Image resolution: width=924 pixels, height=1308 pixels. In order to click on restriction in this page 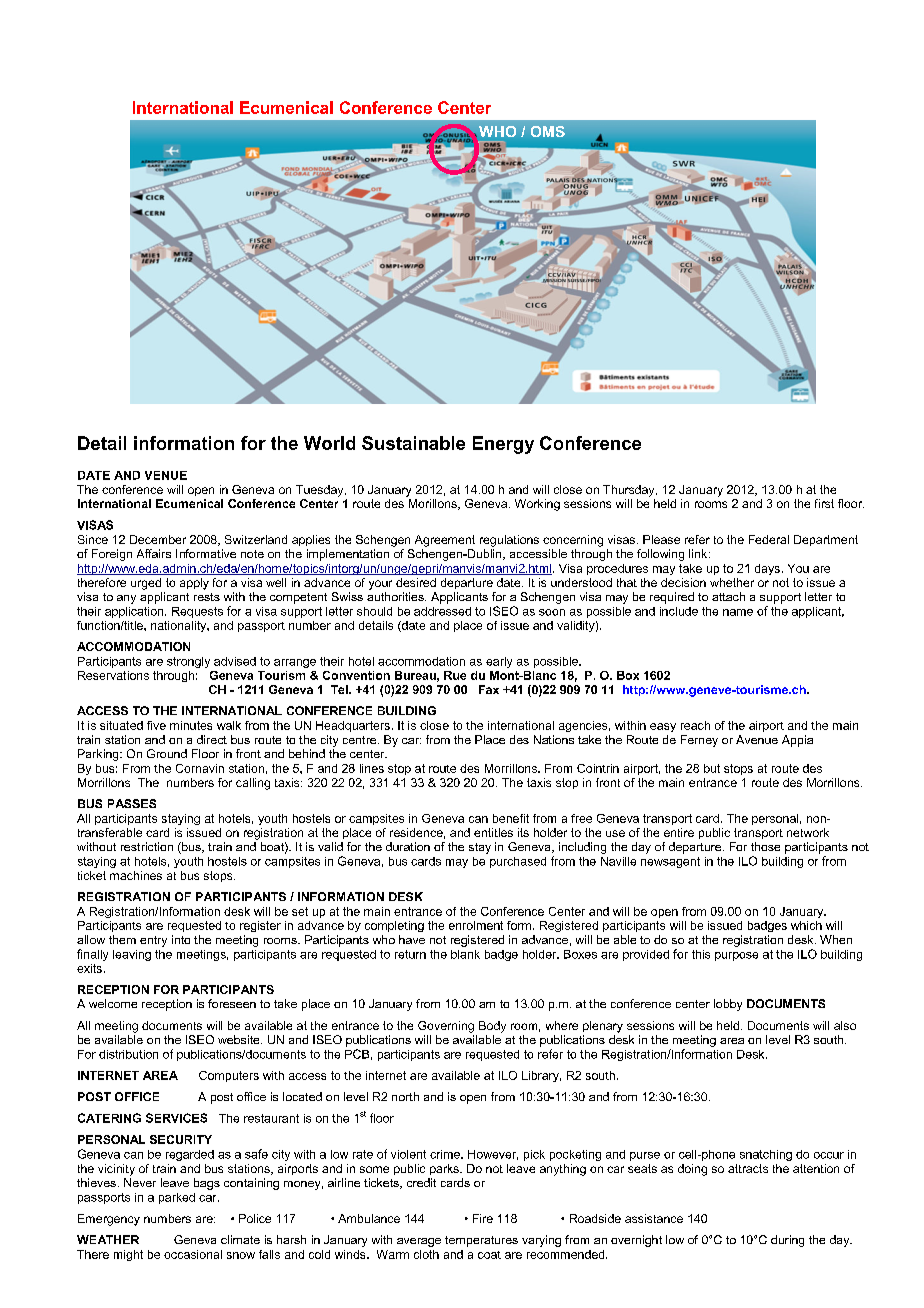, I will do `click(147, 846)`.
